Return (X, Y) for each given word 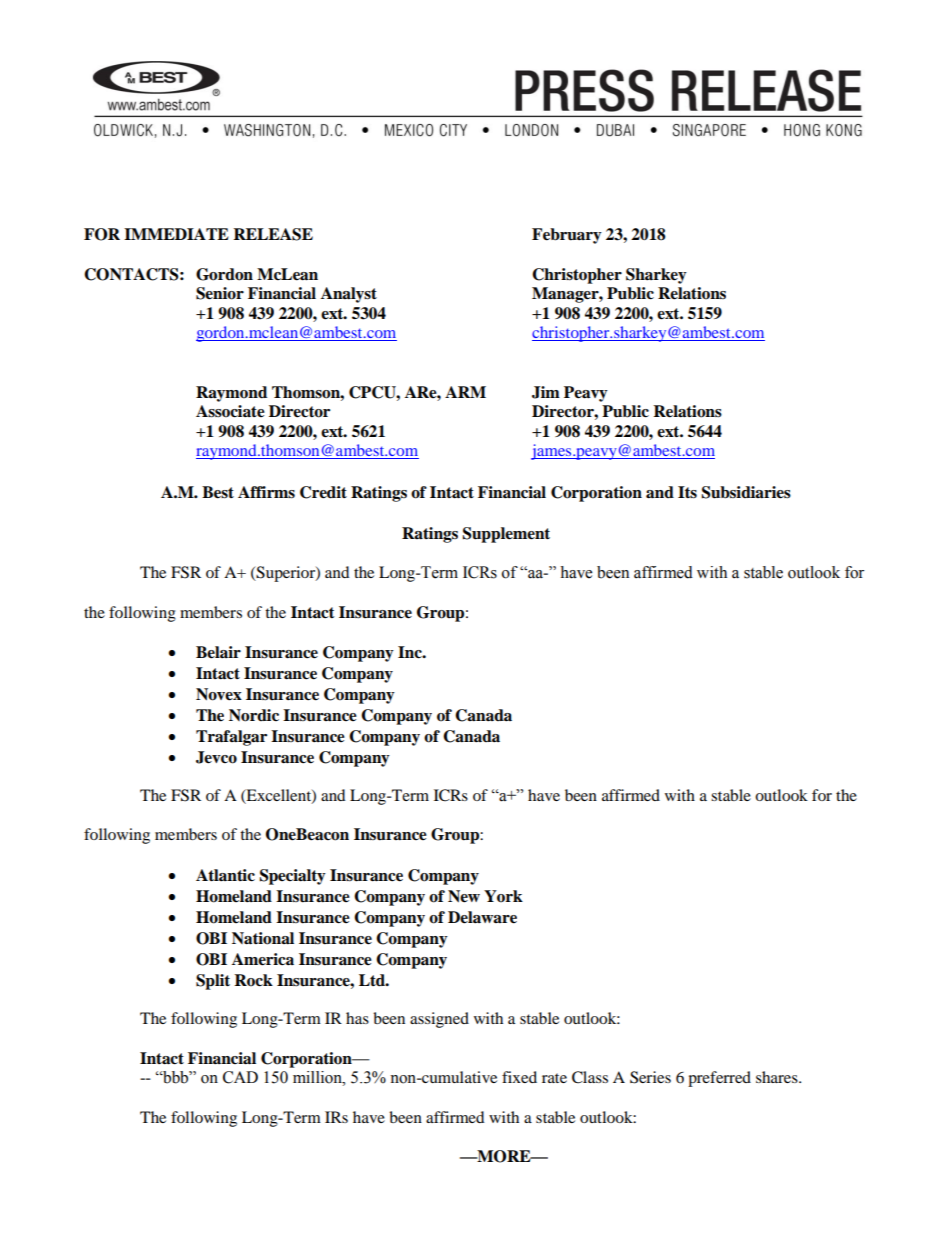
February (567, 236)
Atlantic (225, 875)
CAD (240, 1077)
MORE (504, 1156)
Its (687, 492)
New (464, 896)
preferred (719, 1079)
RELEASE (273, 234)
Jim (546, 392)
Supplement (506, 535)
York (503, 896)
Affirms (266, 492)
